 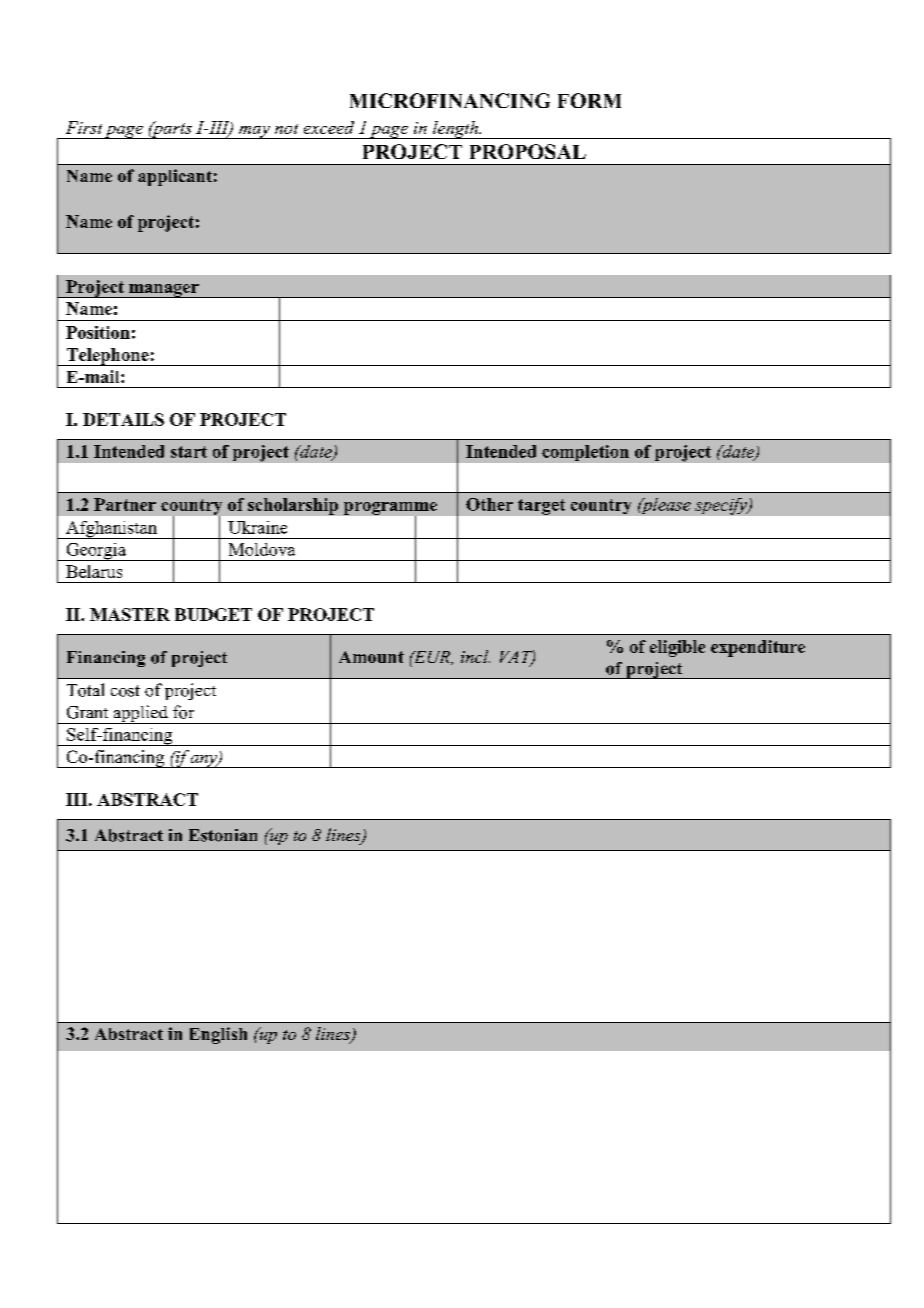 I want to click on specify, so click(x=722, y=506).
